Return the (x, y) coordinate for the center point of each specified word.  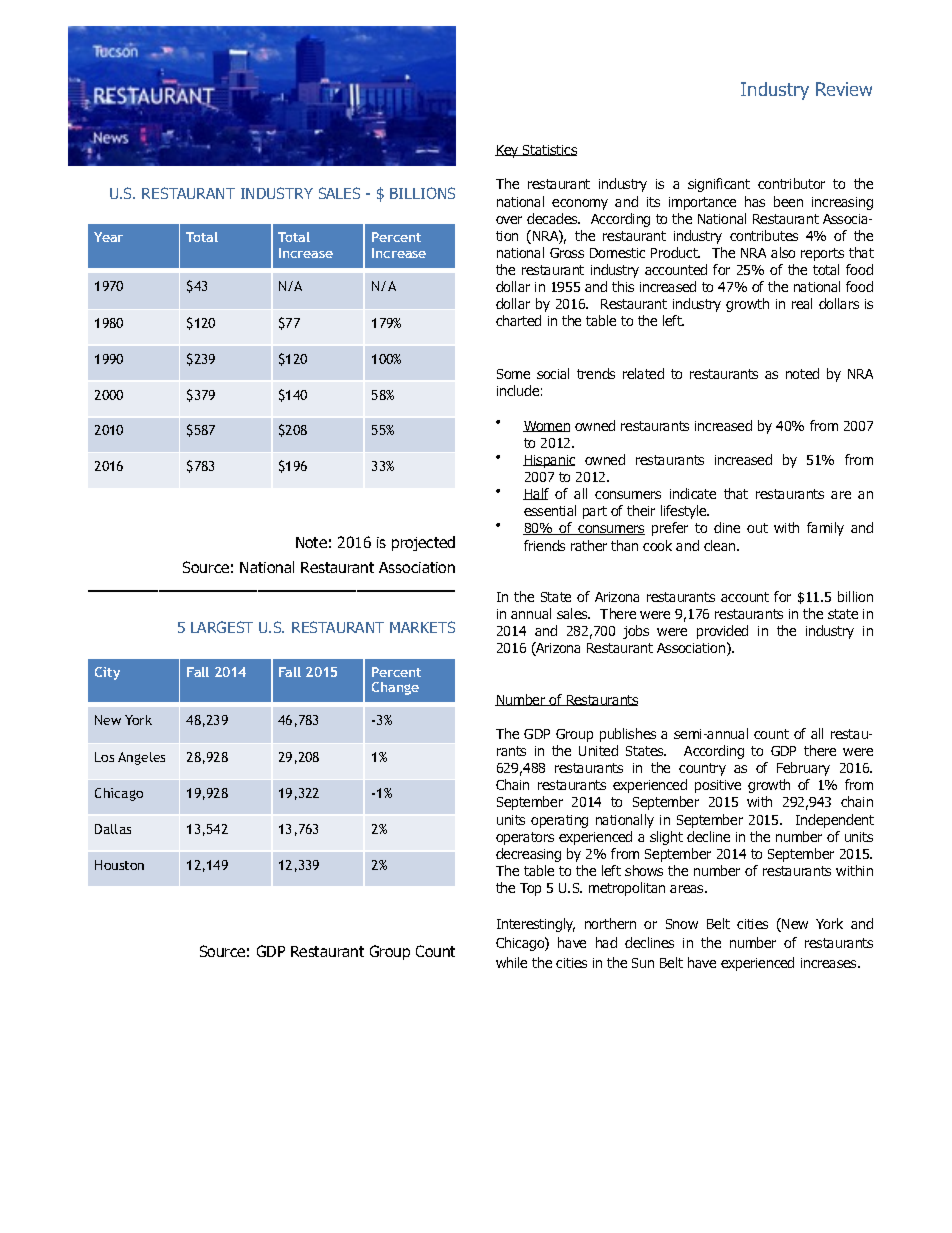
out (757, 528)
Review (844, 89)
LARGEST (222, 627)
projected (423, 543)
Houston (119, 865)
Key (508, 151)
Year (108, 237)
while (511, 962)
